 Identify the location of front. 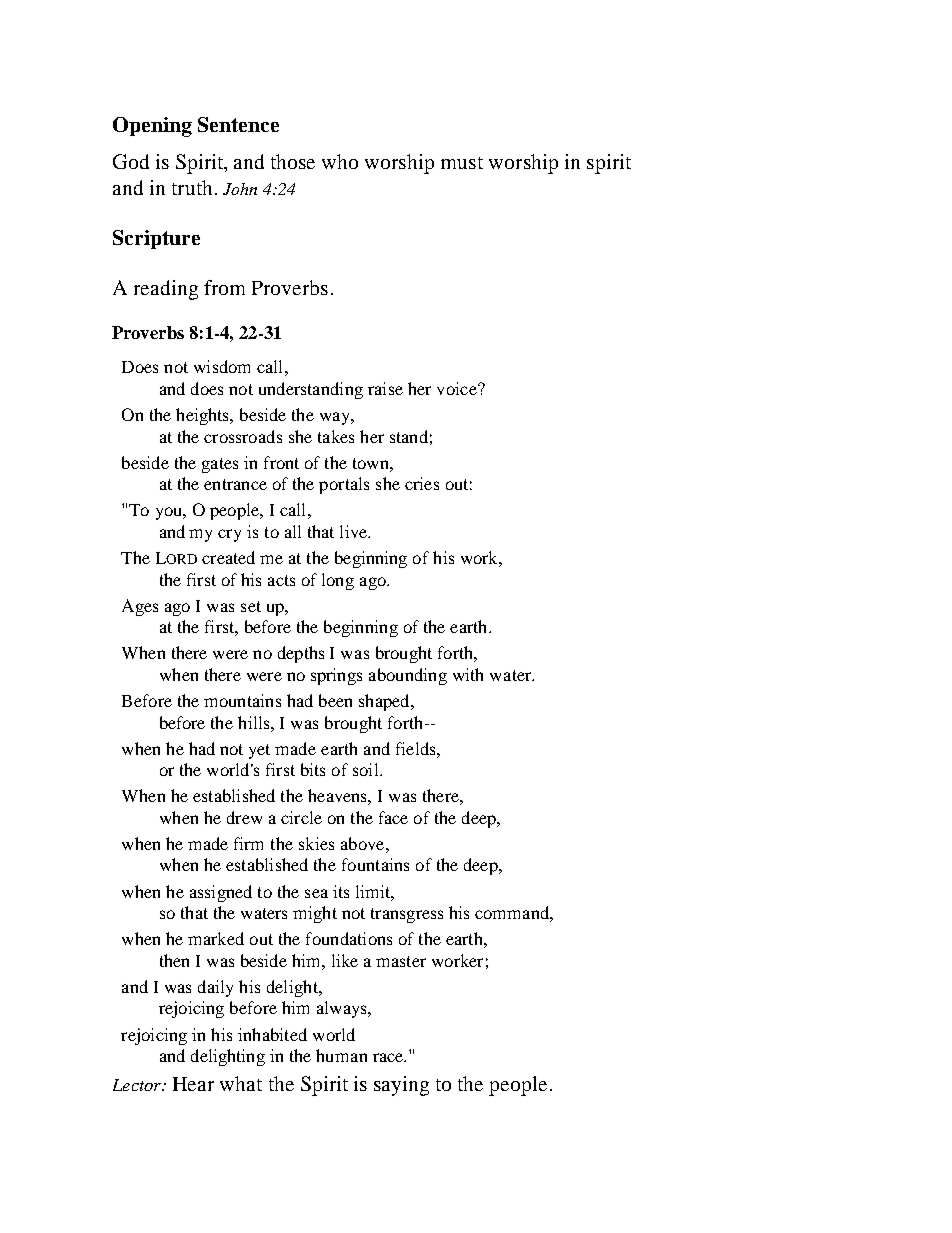
(281, 462).
